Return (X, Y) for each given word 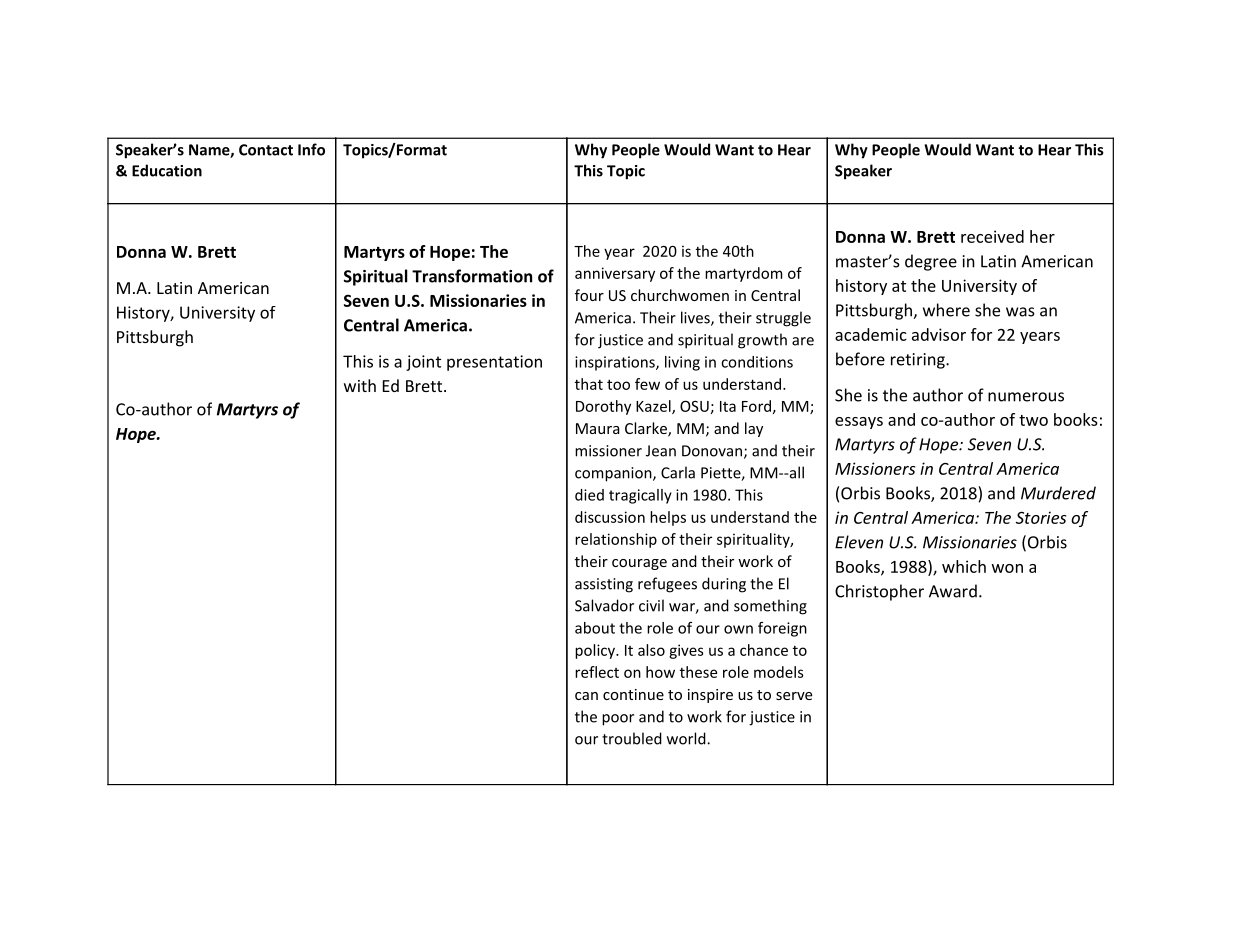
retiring (919, 361)
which (964, 566)
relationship (616, 540)
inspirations (616, 363)
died (589, 495)
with (360, 385)
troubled (632, 738)
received (992, 236)
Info (311, 149)
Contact (266, 150)
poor (618, 720)
